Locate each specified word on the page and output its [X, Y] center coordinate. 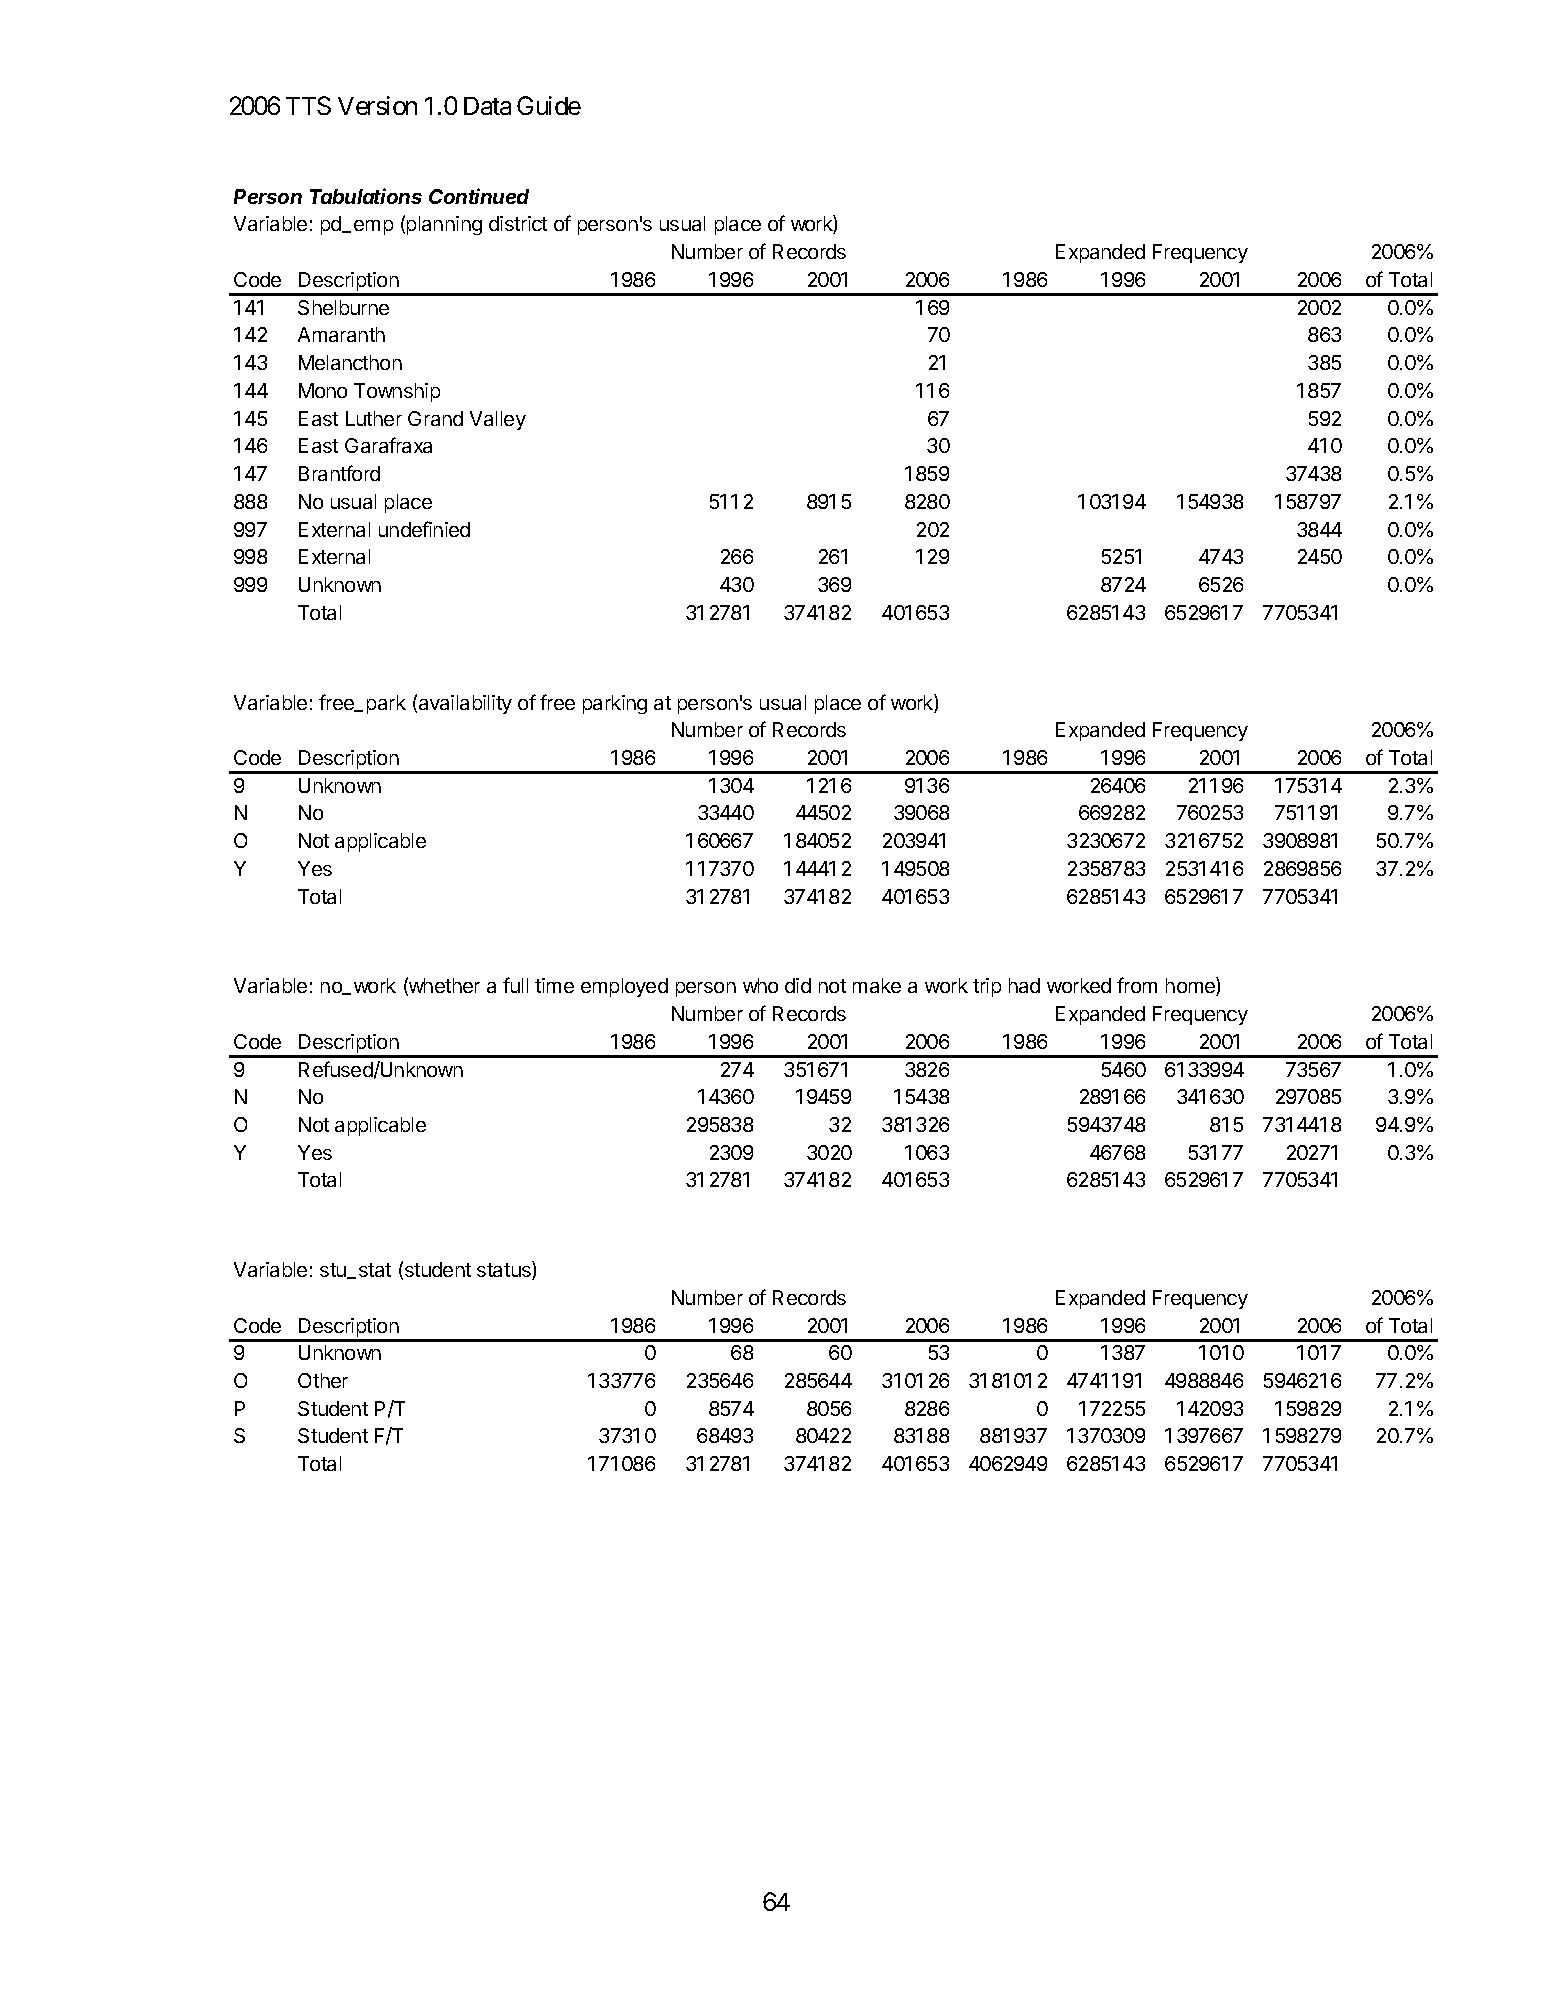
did [798, 985]
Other [323, 1380]
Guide [549, 105]
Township [397, 392]
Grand [435, 418]
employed [624, 987]
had [1024, 985]
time [554, 985]
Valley [498, 420]
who [760, 985]
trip [987, 987]
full [515, 985]
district [518, 223]
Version [377, 105]
